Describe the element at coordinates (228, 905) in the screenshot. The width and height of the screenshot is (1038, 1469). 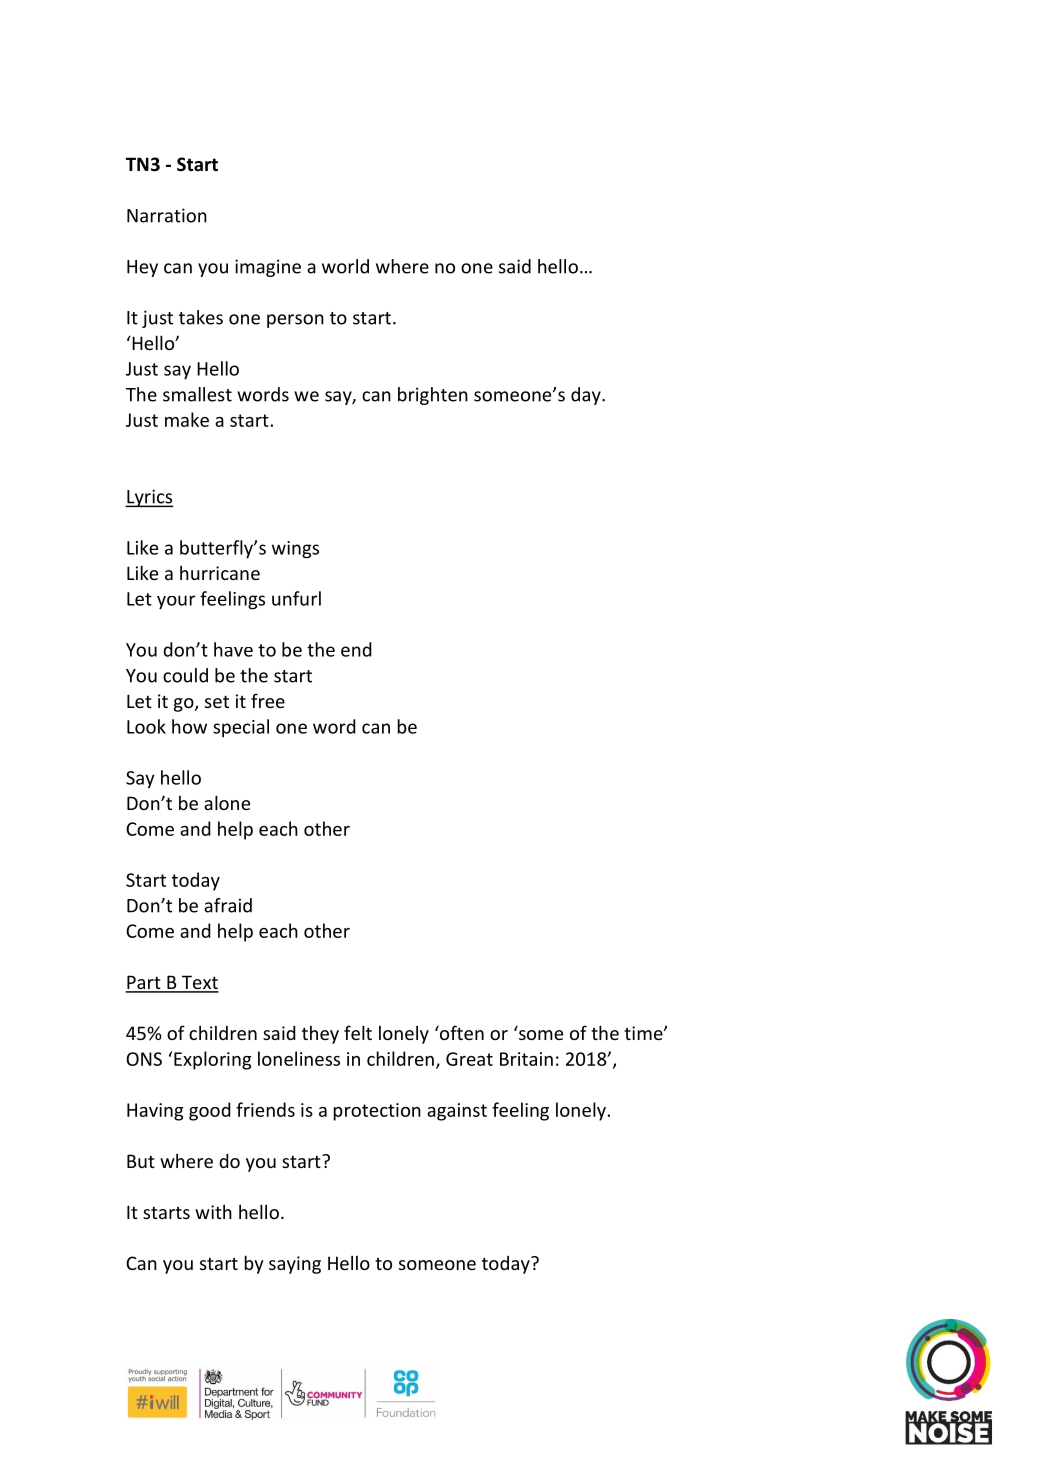
I see `afraid` at that location.
